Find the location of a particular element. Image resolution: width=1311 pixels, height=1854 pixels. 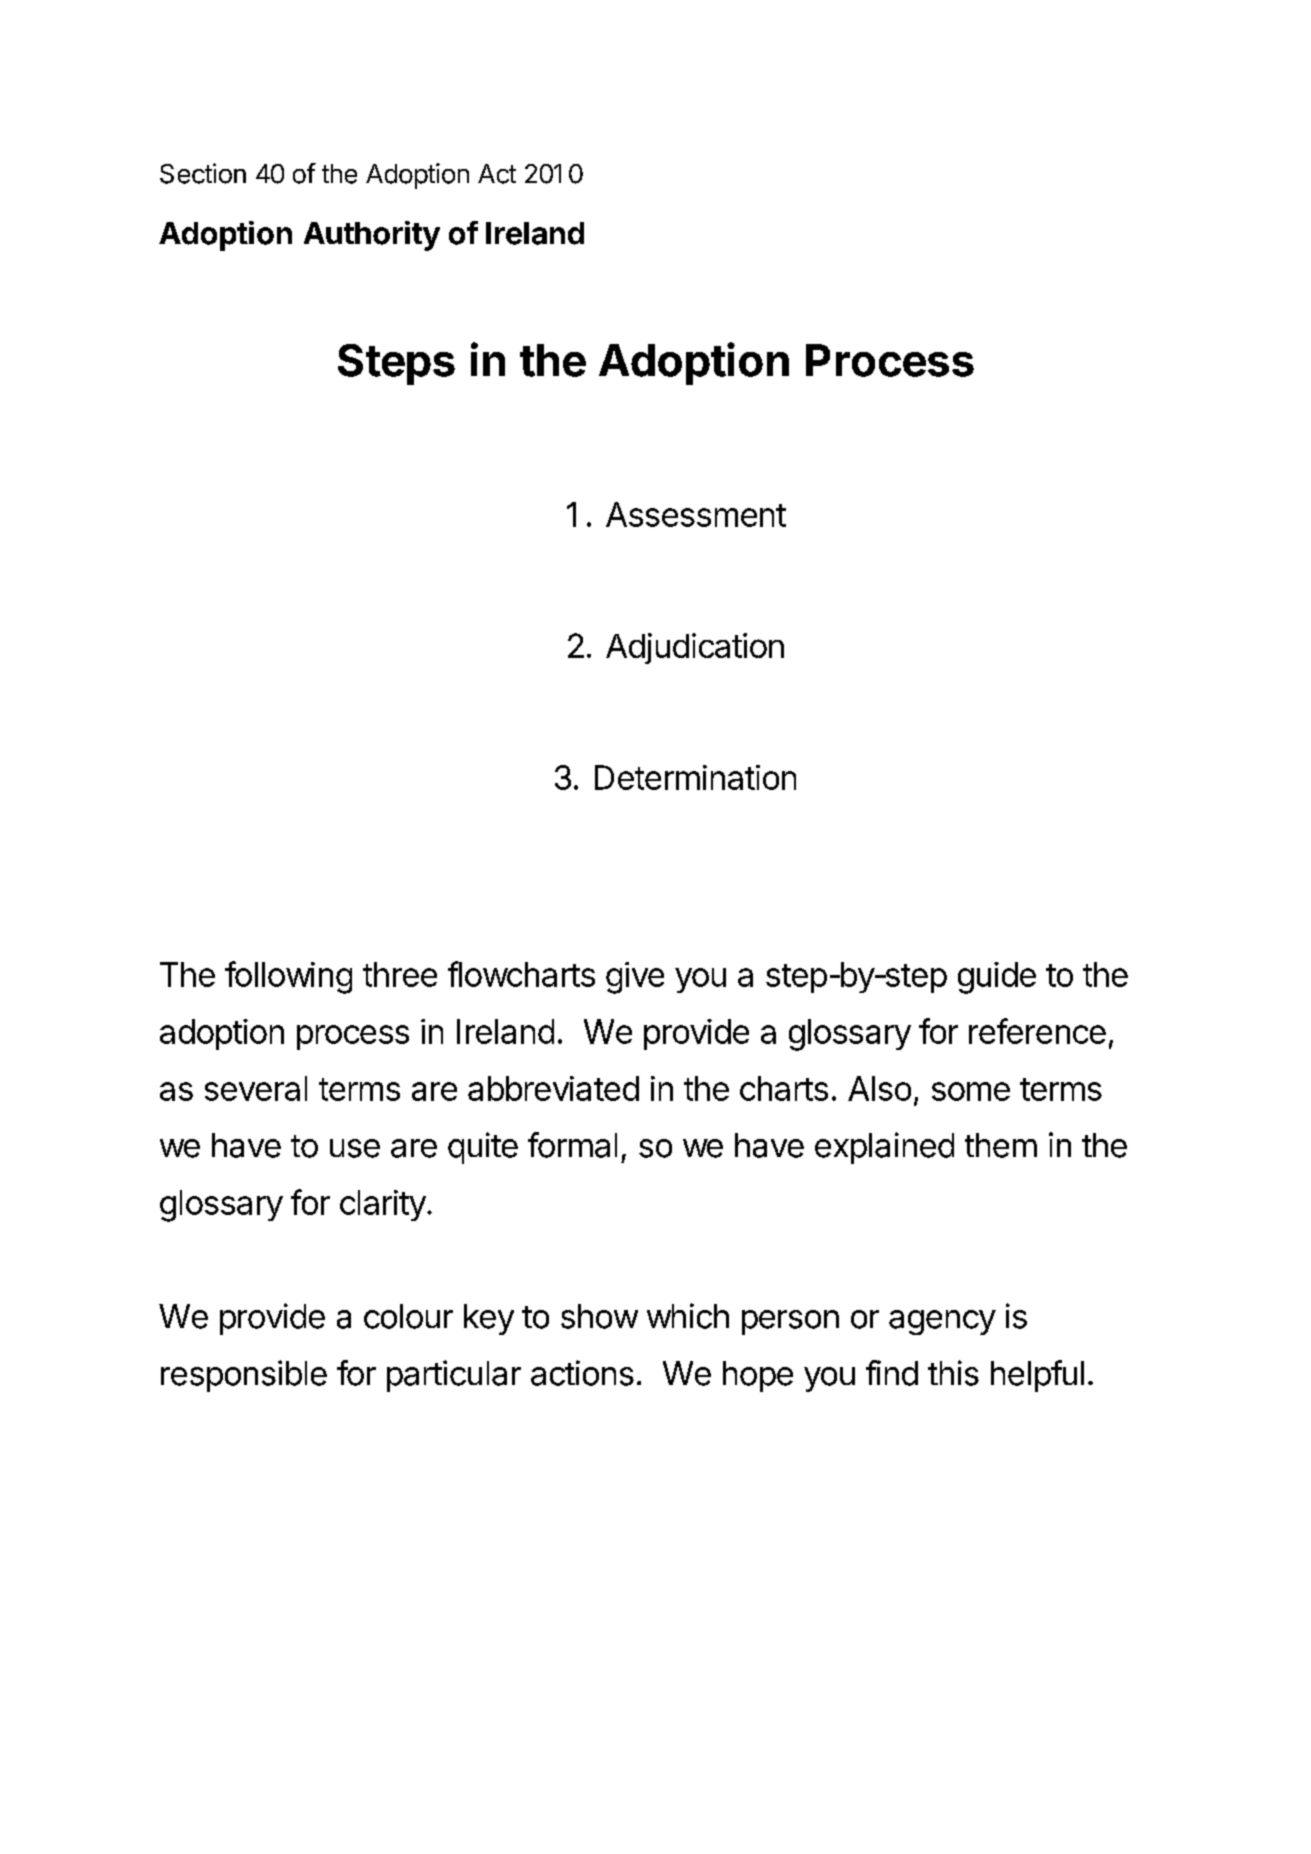

agency is located at coordinates (942, 1322).
